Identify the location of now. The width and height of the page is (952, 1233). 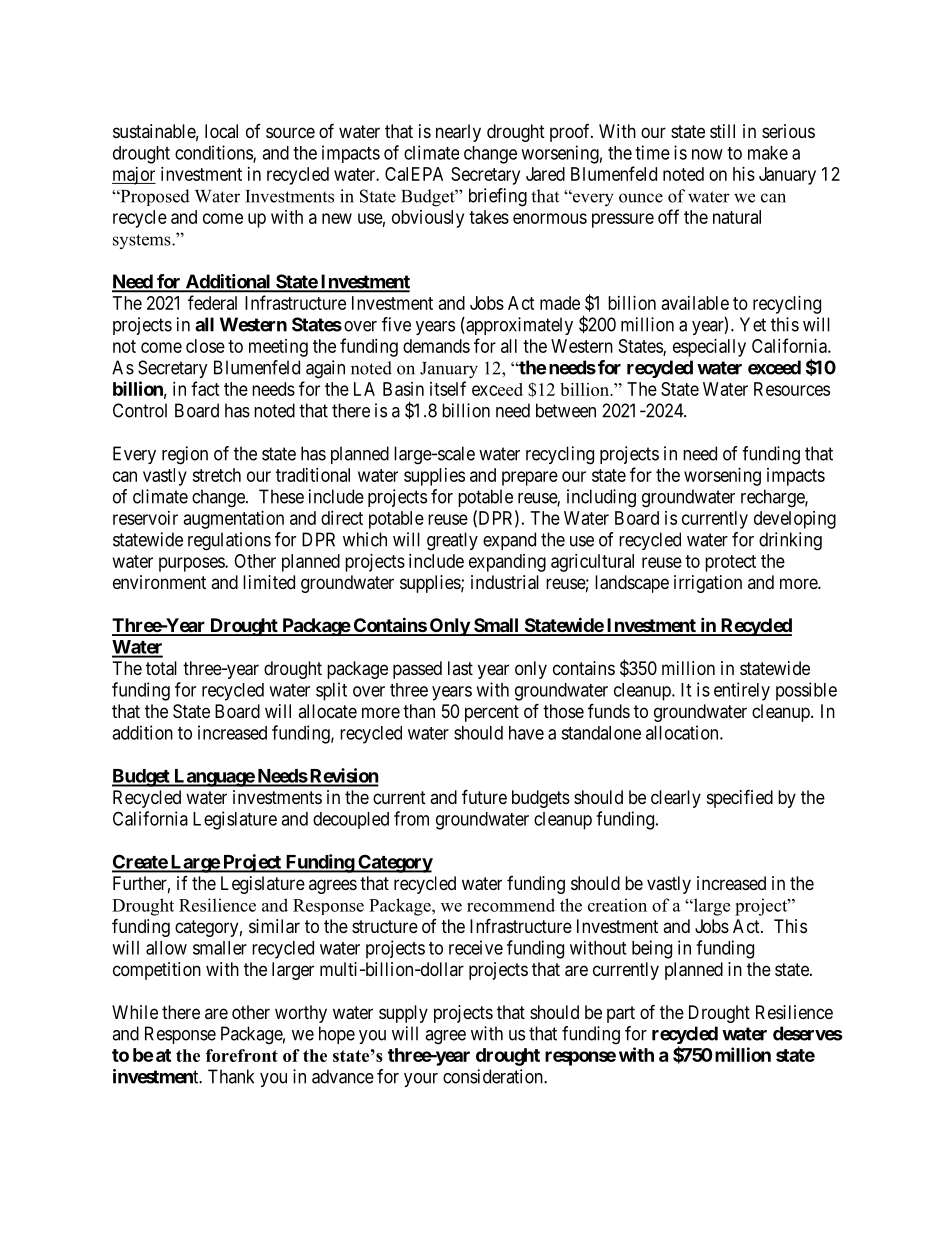
(707, 154).
